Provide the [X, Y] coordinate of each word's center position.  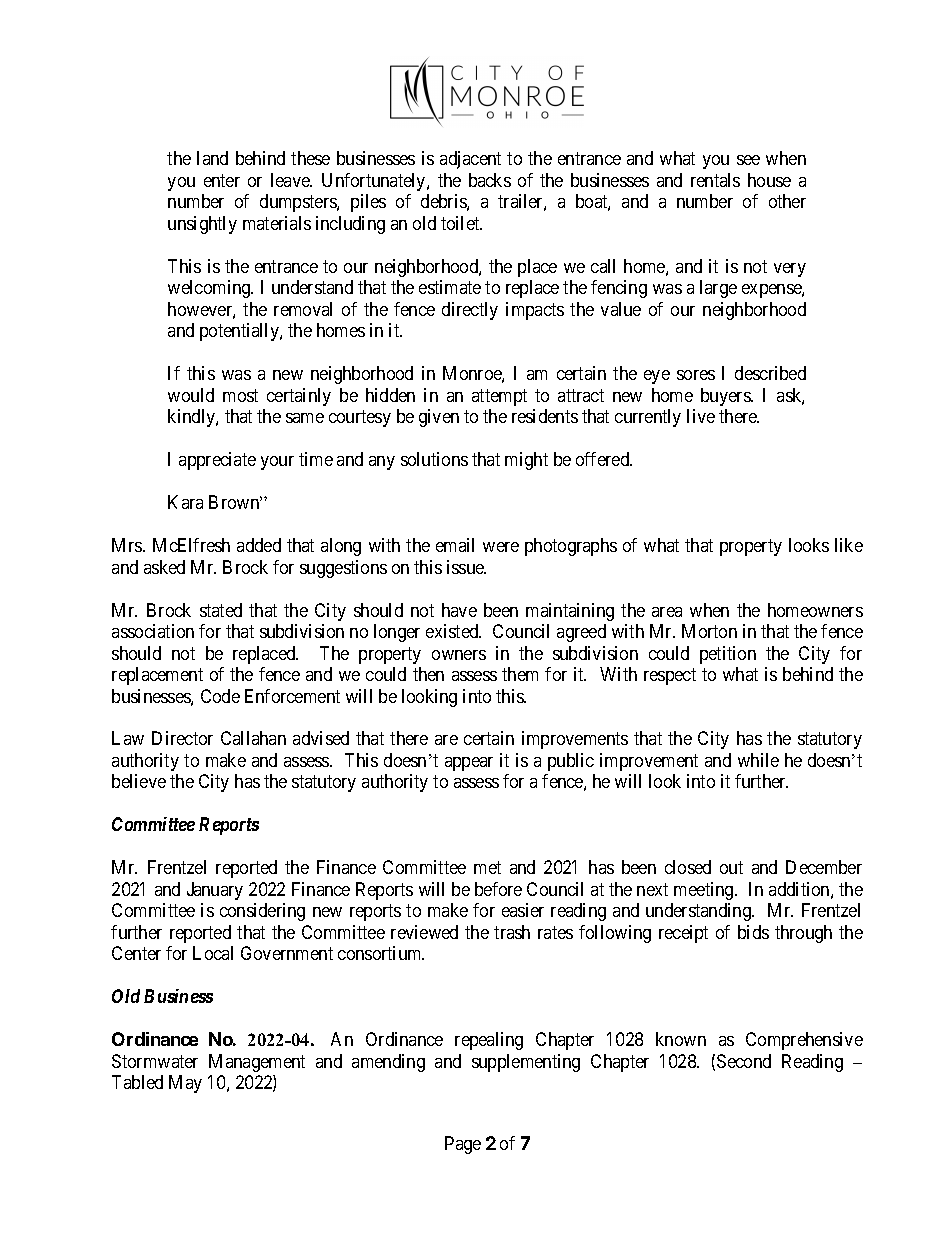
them [520, 674]
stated [221, 610]
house [769, 180]
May [185, 1084]
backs [490, 180]
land [212, 158]
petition [728, 655]
